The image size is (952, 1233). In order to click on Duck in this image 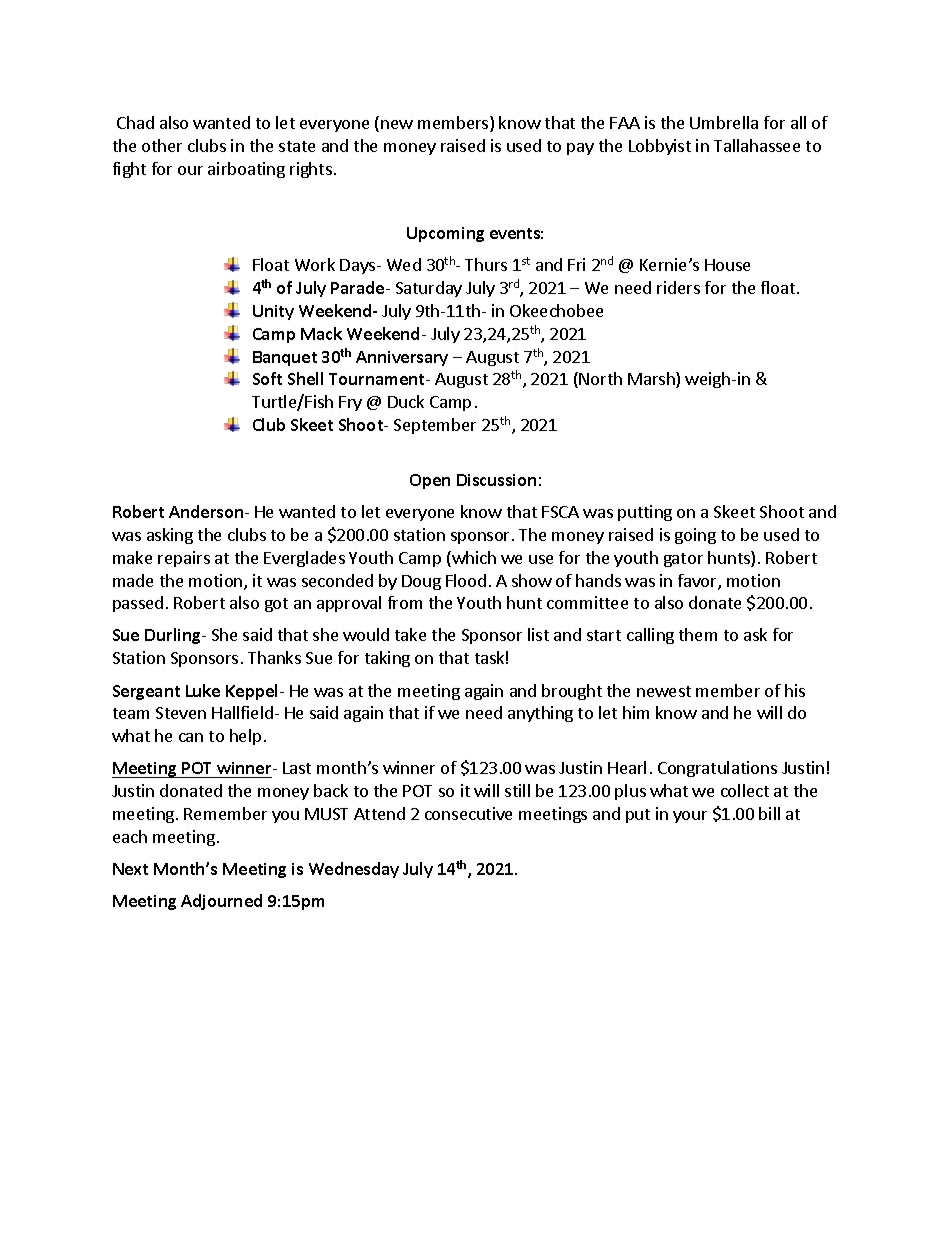, I will do `click(406, 401)`.
